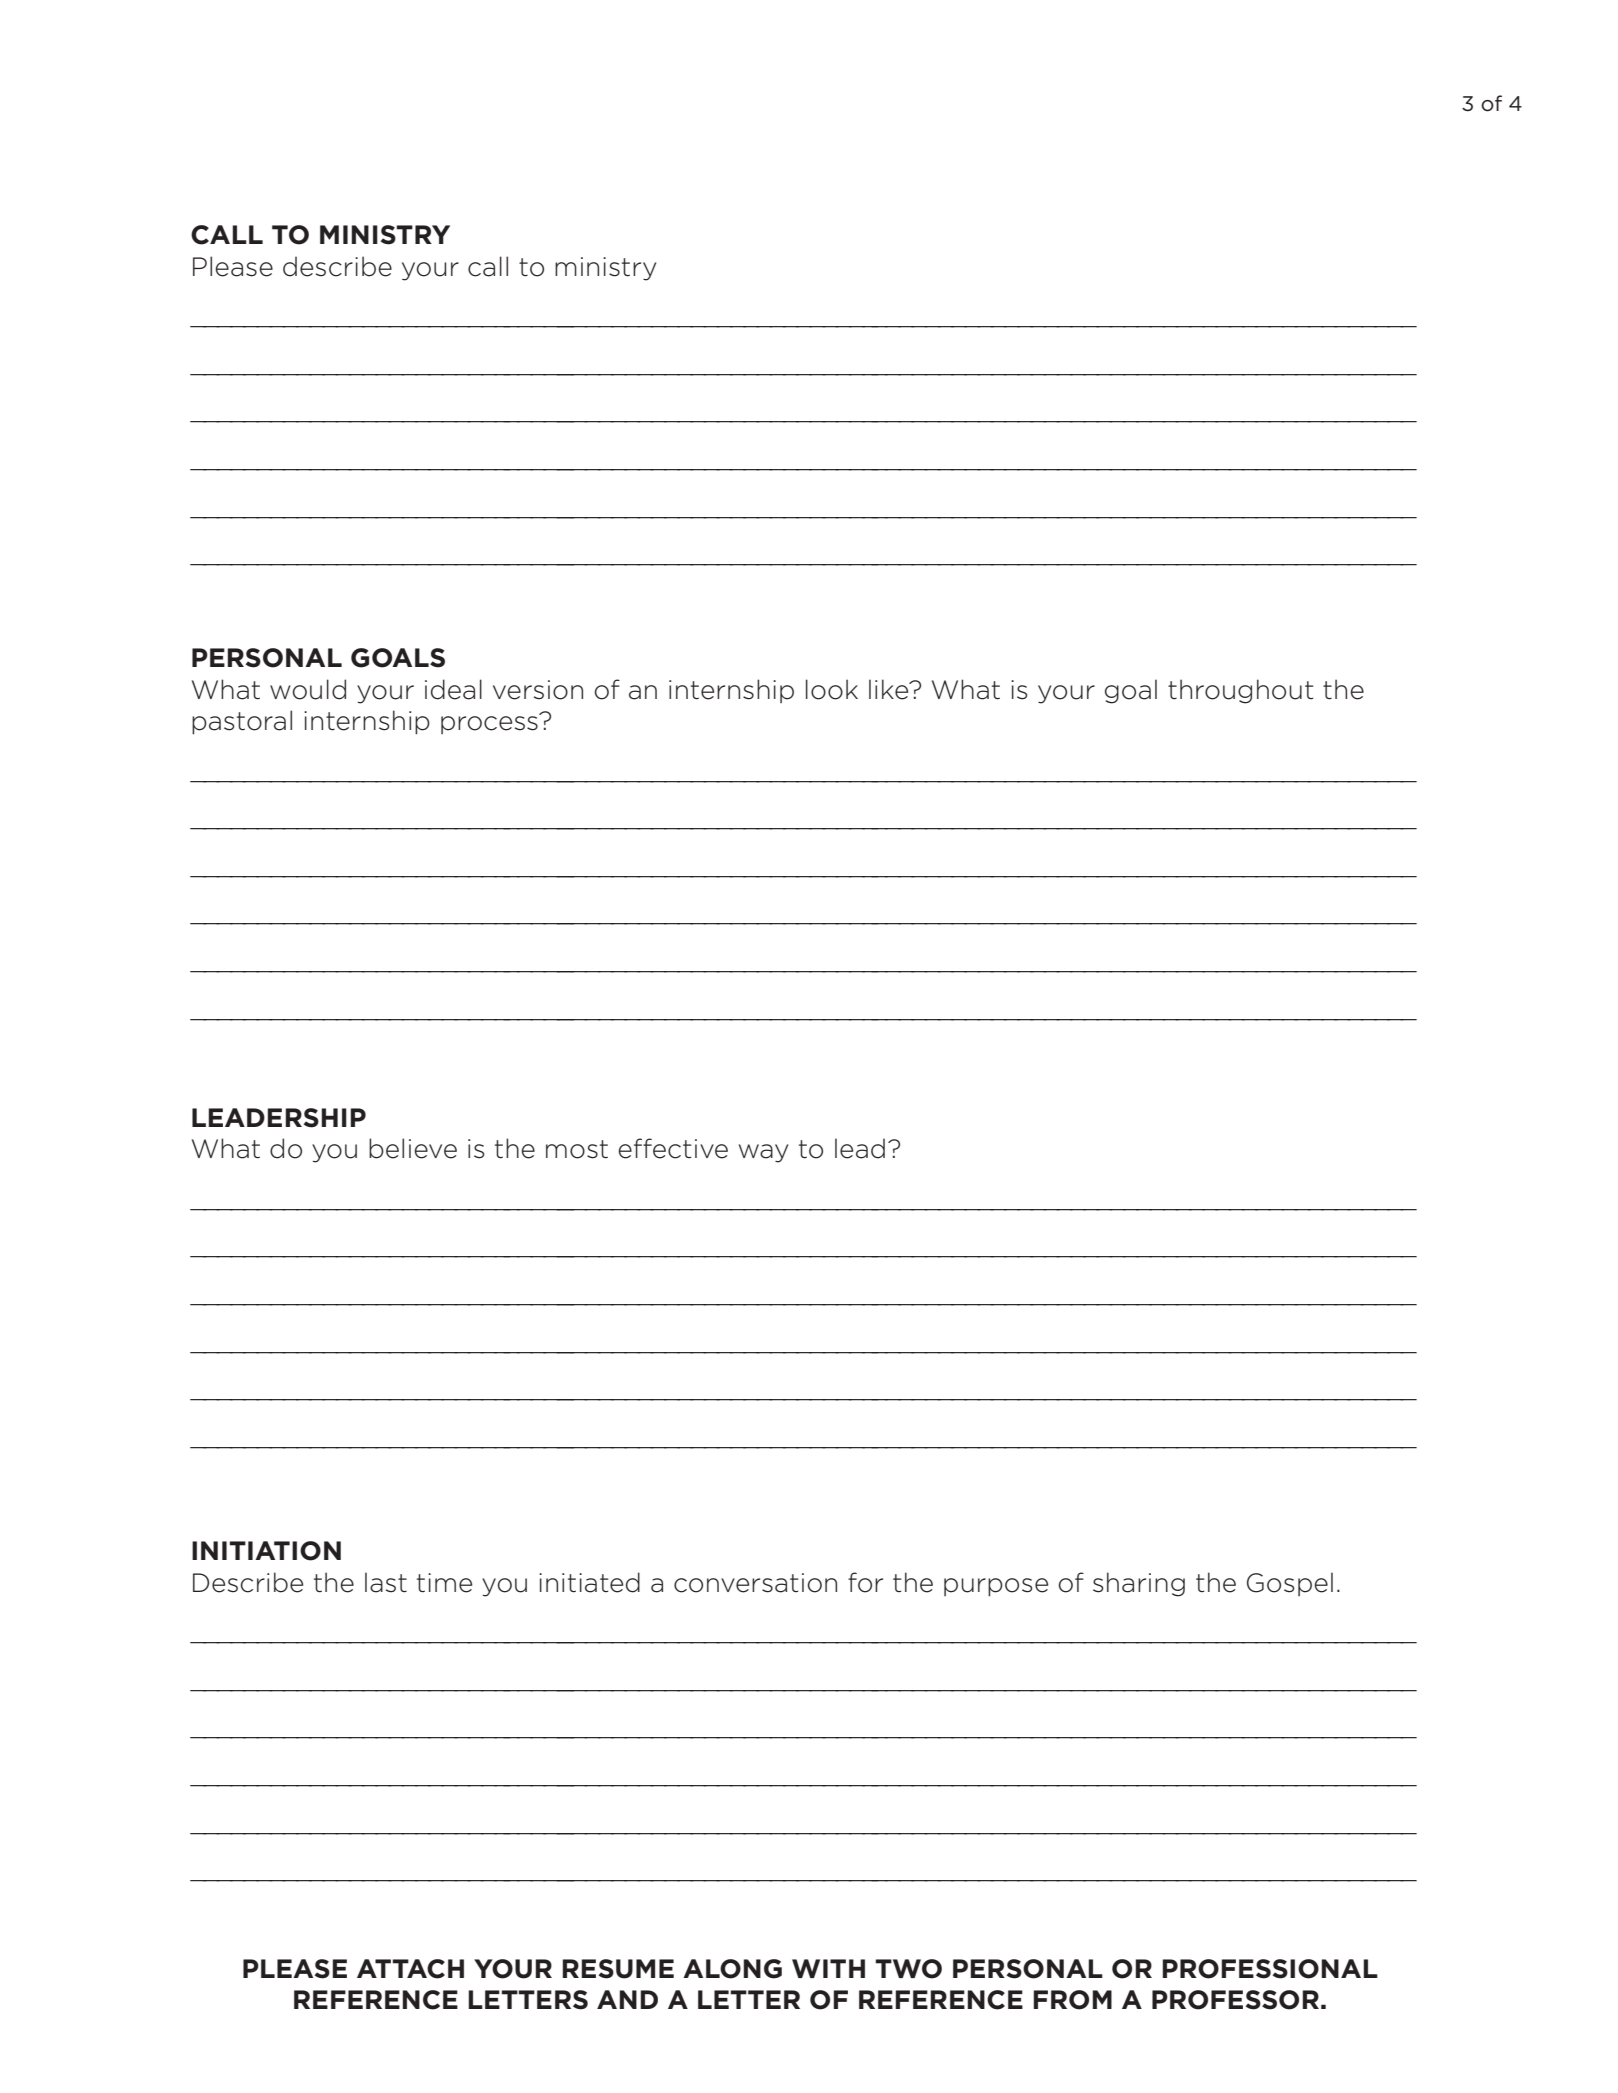 Image resolution: width=1618 pixels, height=2093 pixels. What do you see at coordinates (410, 1969) in the screenshot?
I see `ATTACH` at bounding box center [410, 1969].
